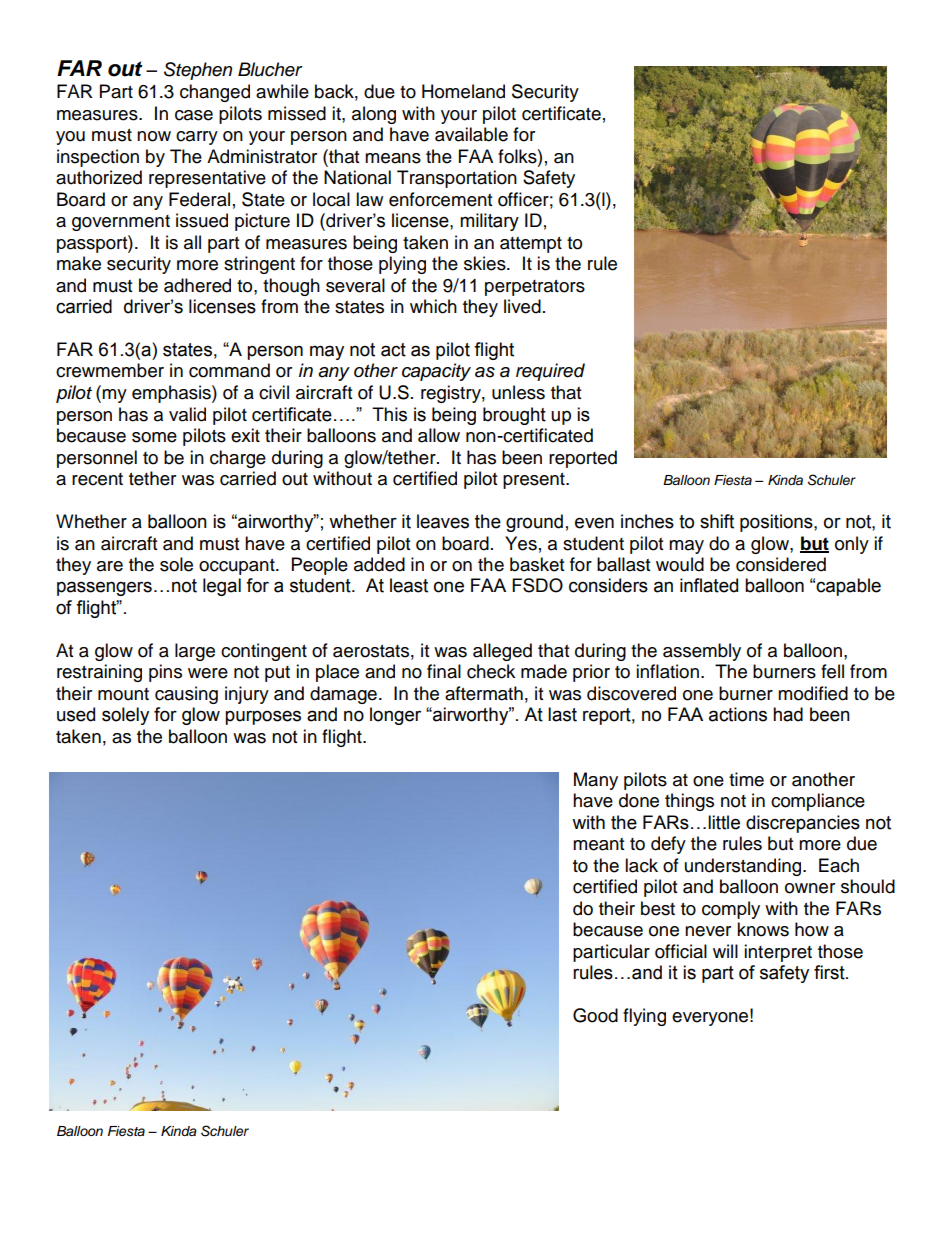 The width and height of the document is (952, 1233). Describe the element at coordinates (197, 285) in the document. I see `adhered` at that location.
